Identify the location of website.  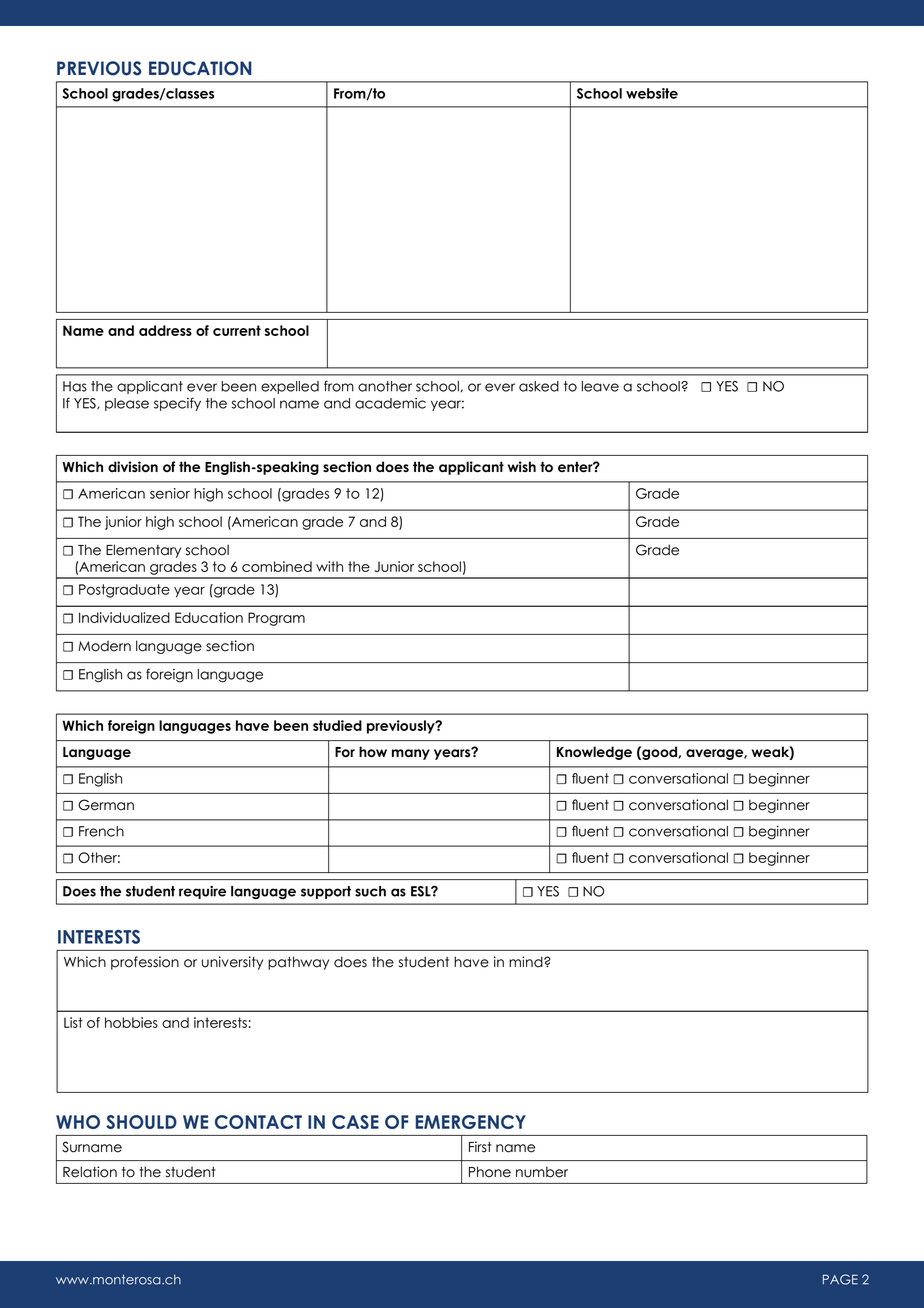
(652, 93).
